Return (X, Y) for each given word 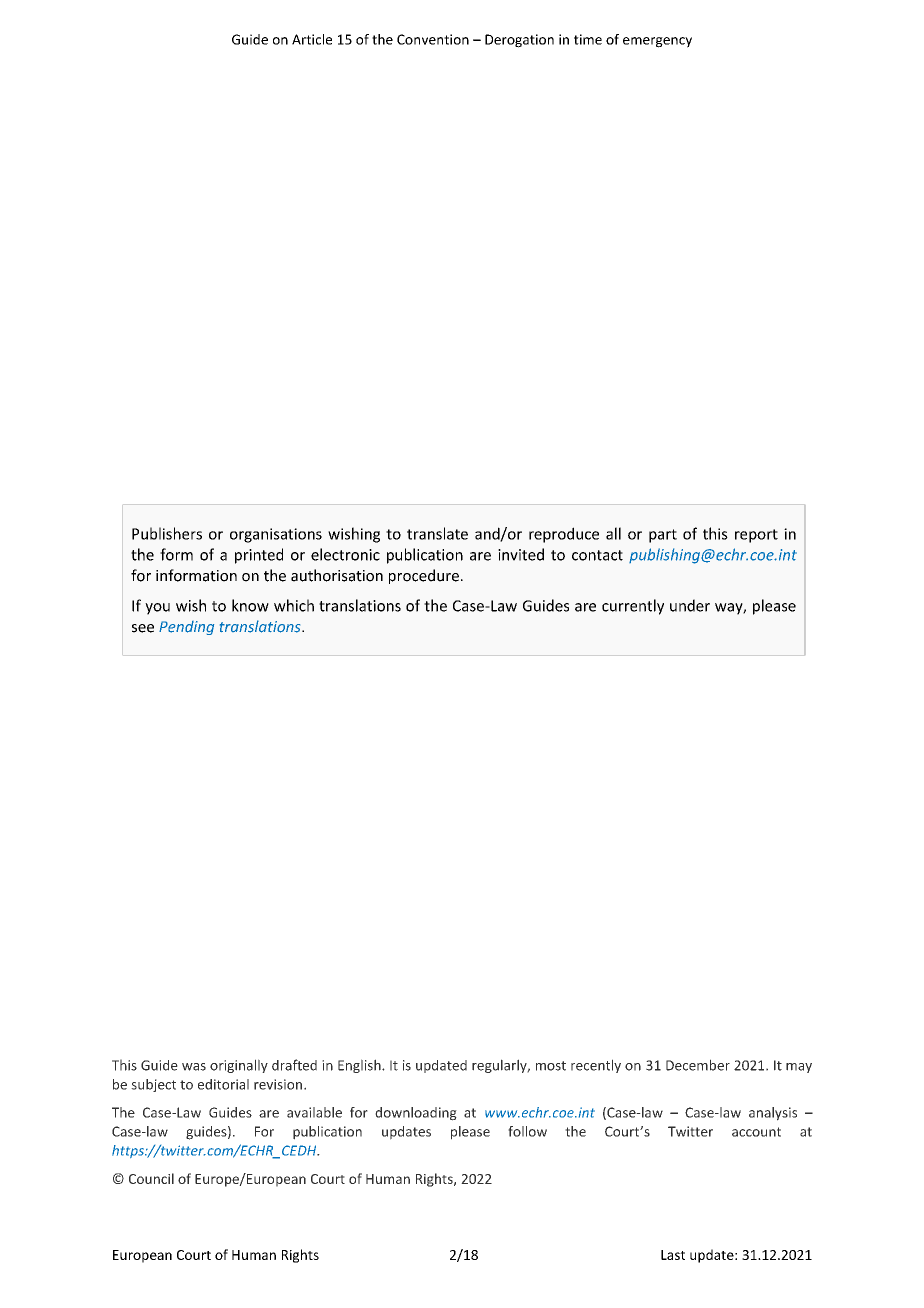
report (756, 536)
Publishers (167, 533)
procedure (424, 576)
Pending (186, 628)
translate (437, 533)
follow (527, 1131)
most (551, 1066)
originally (239, 1066)
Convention (433, 39)
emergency (657, 42)
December (698, 1065)
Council (151, 1178)
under (690, 605)
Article (312, 39)
